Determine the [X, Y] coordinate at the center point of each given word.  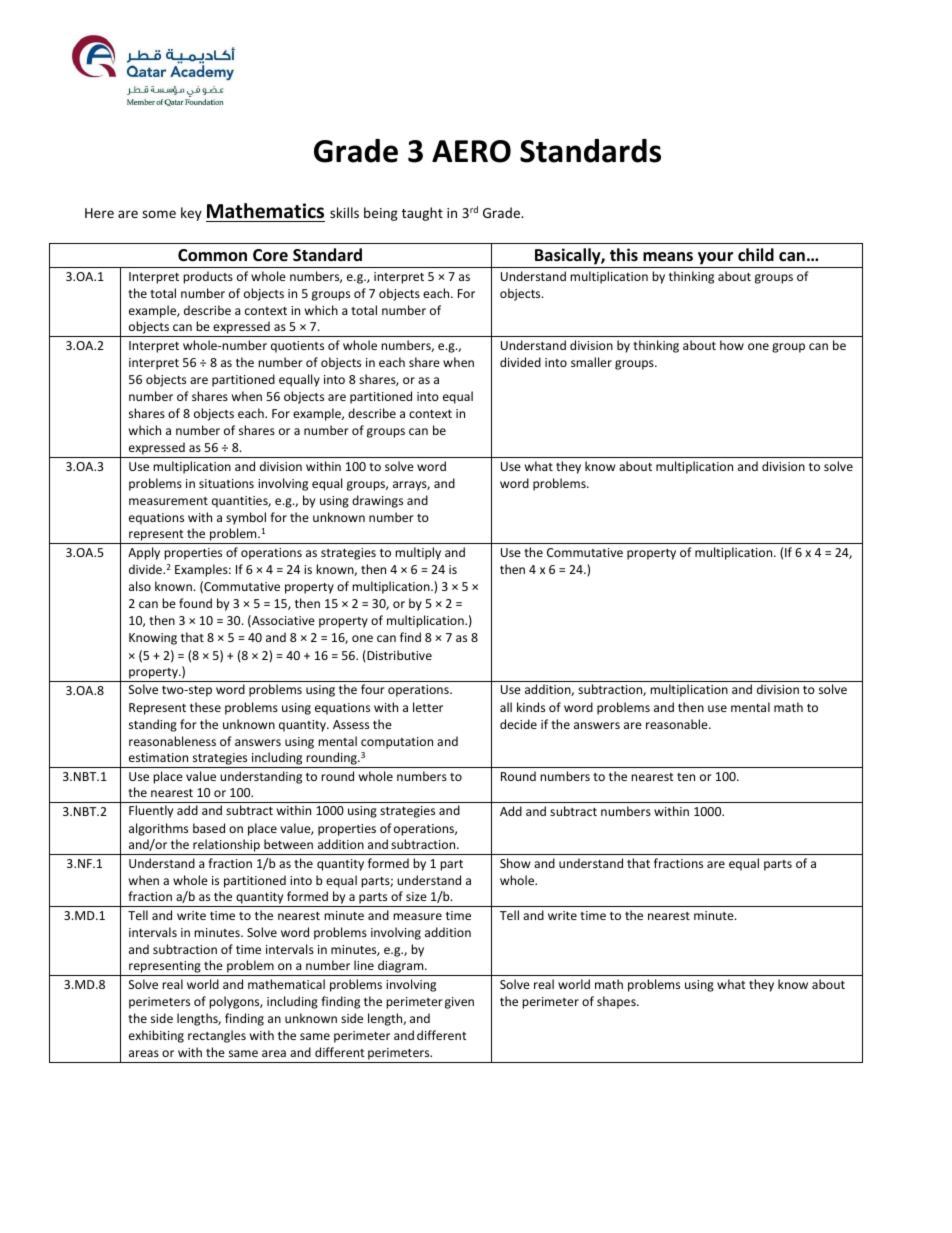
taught [422, 214]
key [191, 214]
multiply [418, 553]
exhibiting [156, 1036]
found [195, 603]
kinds [531, 707]
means [668, 257]
